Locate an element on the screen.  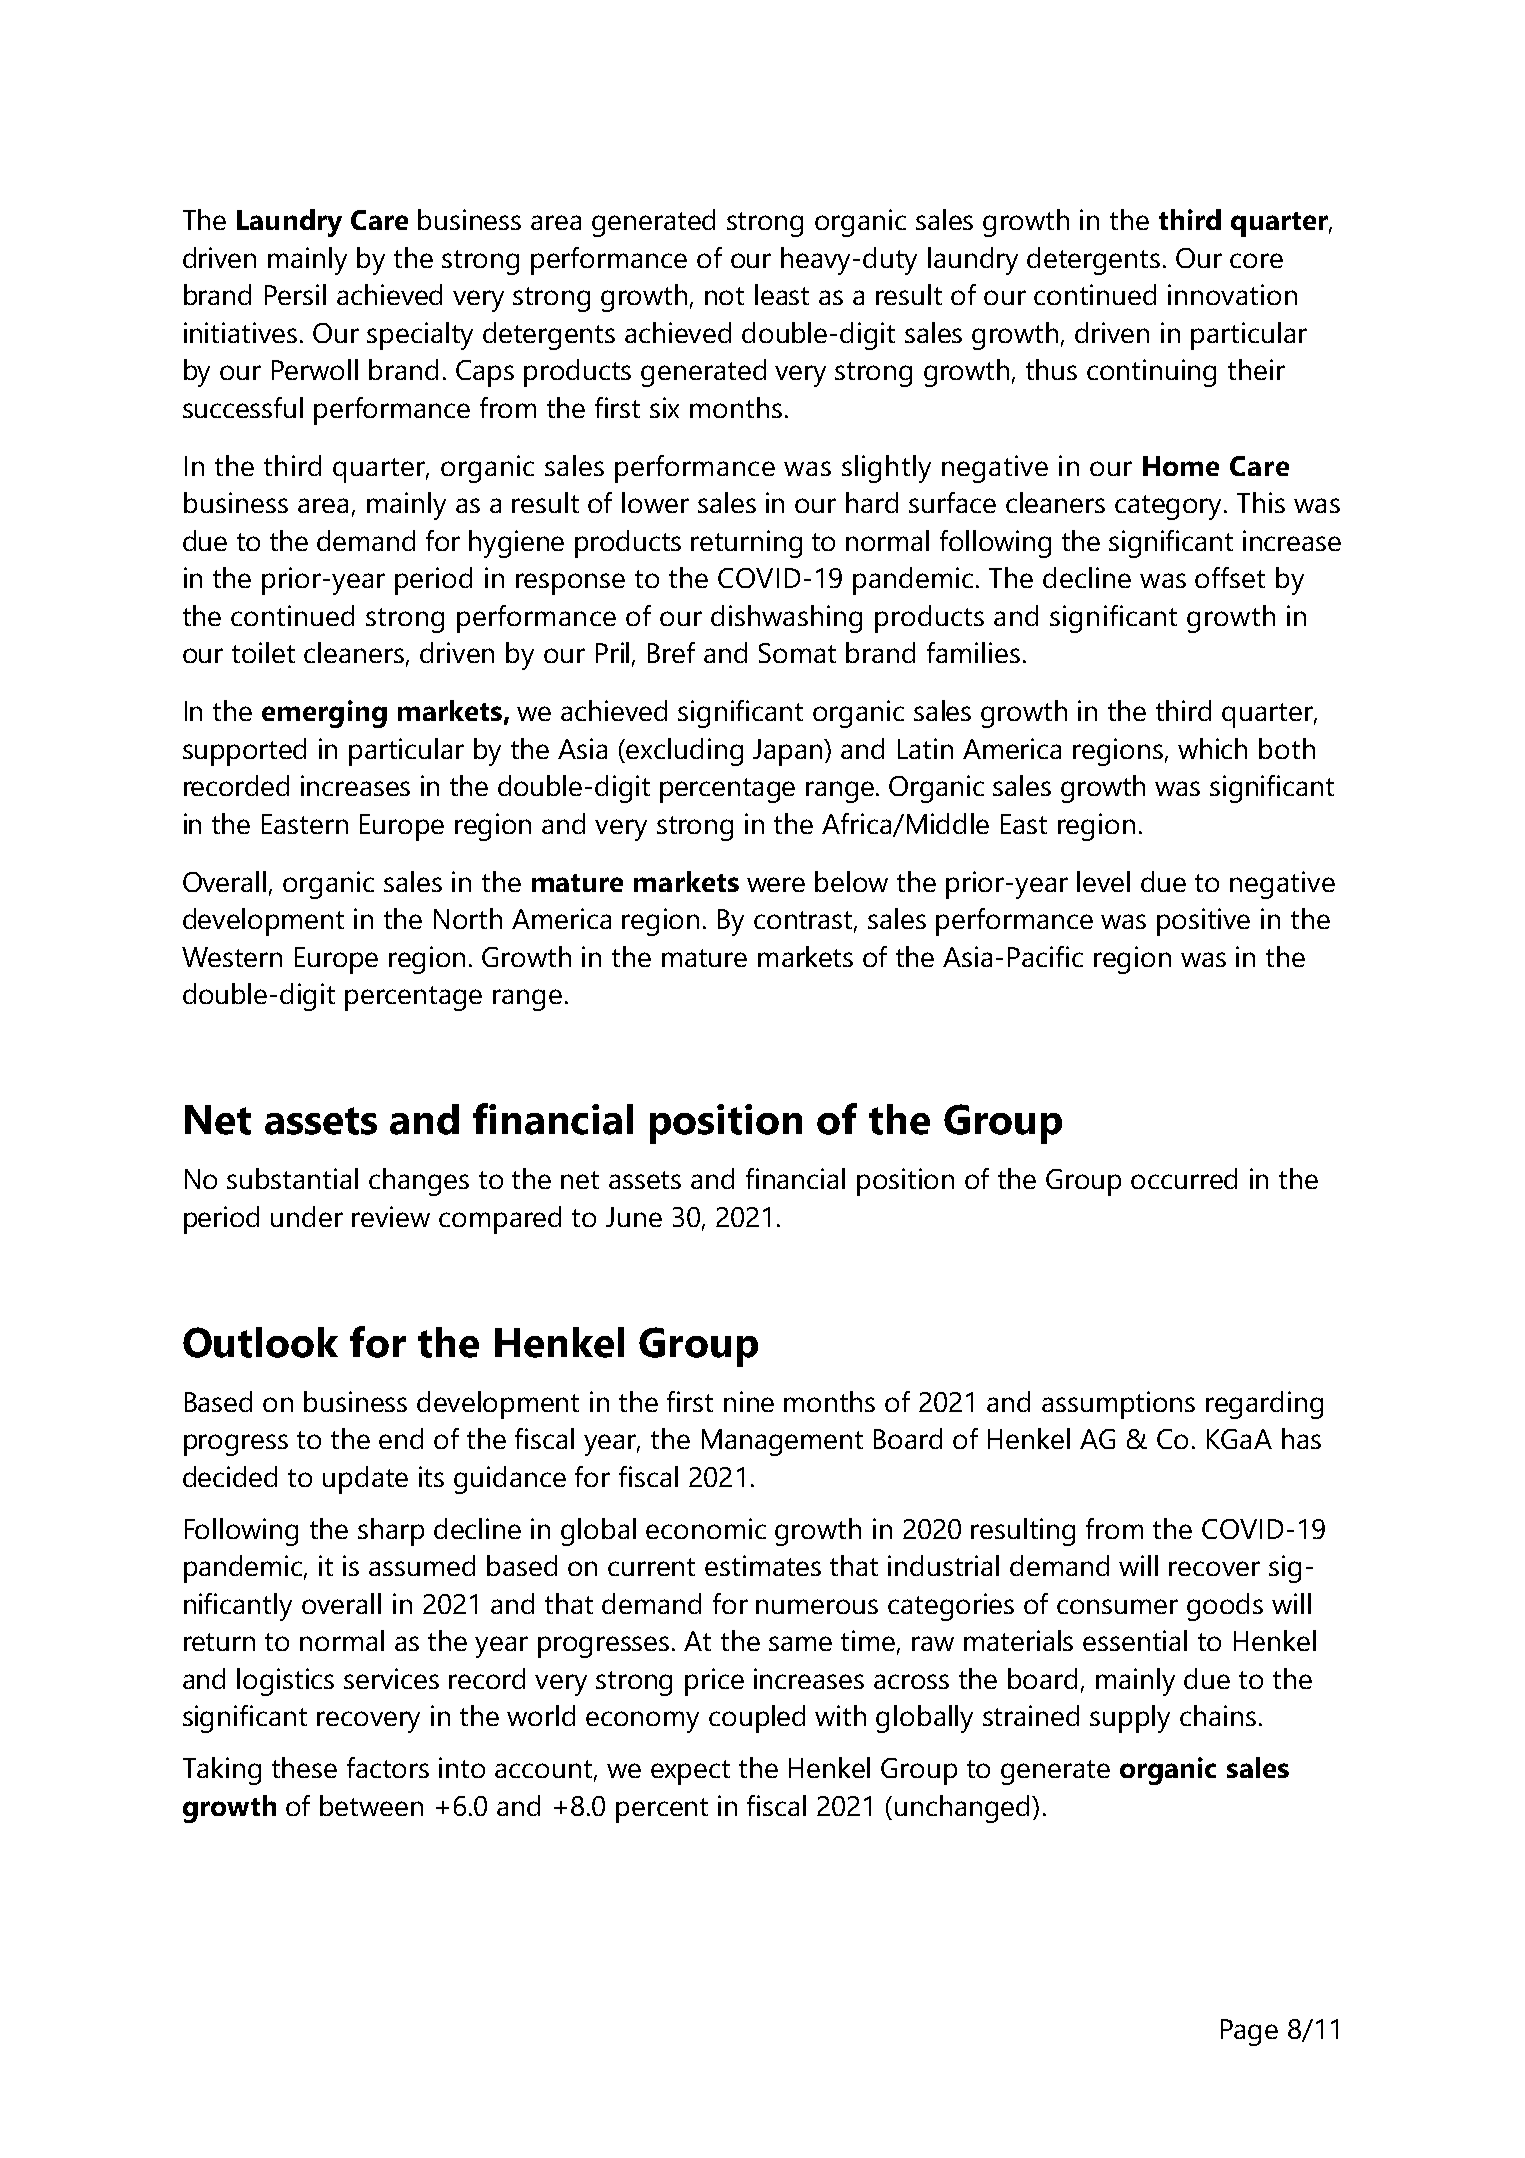
assumptions is located at coordinates (1118, 1405).
